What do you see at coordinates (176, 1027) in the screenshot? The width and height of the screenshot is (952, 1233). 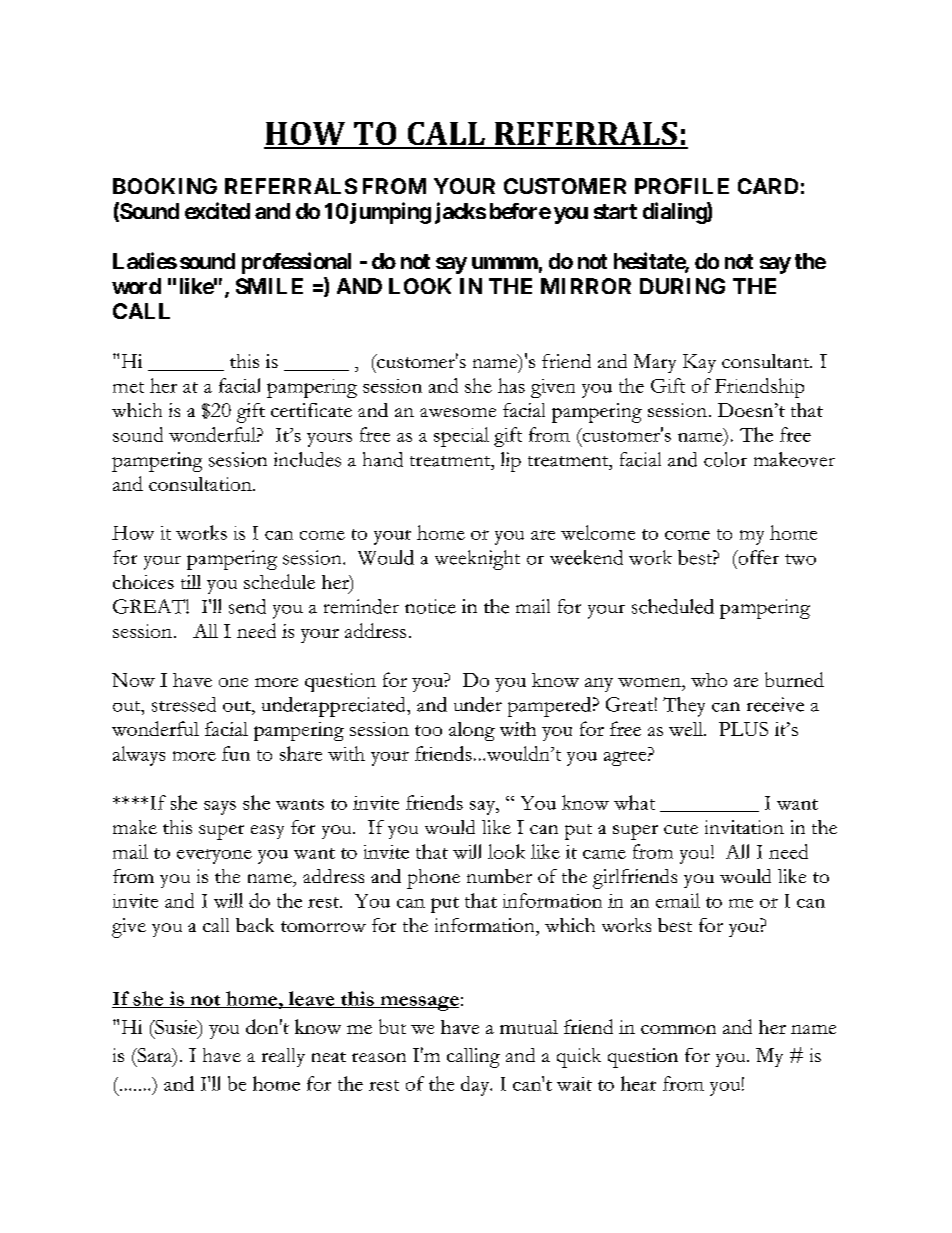 I see `Susie` at bounding box center [176, 1027].
